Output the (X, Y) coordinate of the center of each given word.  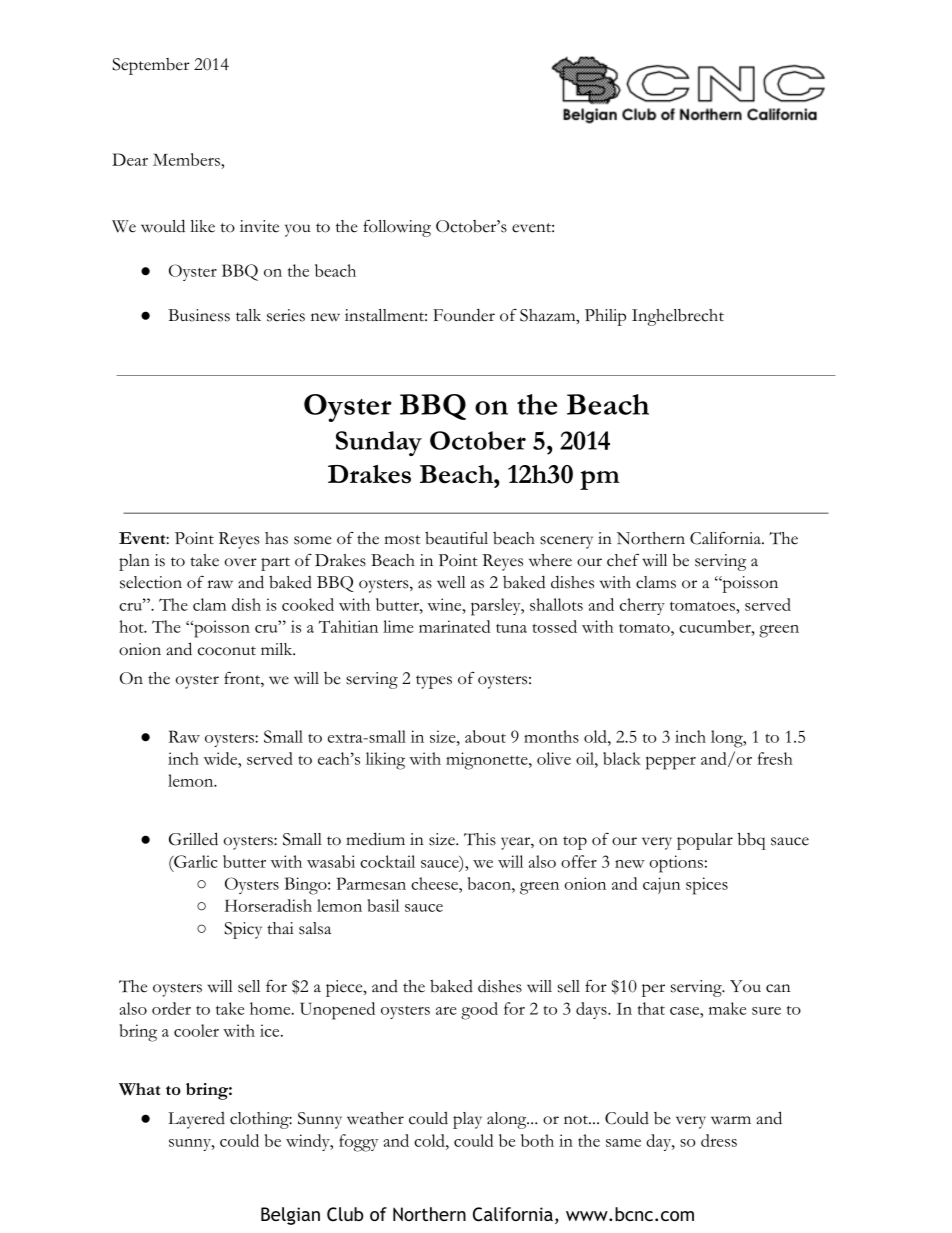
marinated (454, 626)
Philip (605, 317)
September (151, 66)
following (397, 228)
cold (430, 1140)
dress (719, 1140)
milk (278, 649)
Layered (196, 1120)
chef (623, 560)
